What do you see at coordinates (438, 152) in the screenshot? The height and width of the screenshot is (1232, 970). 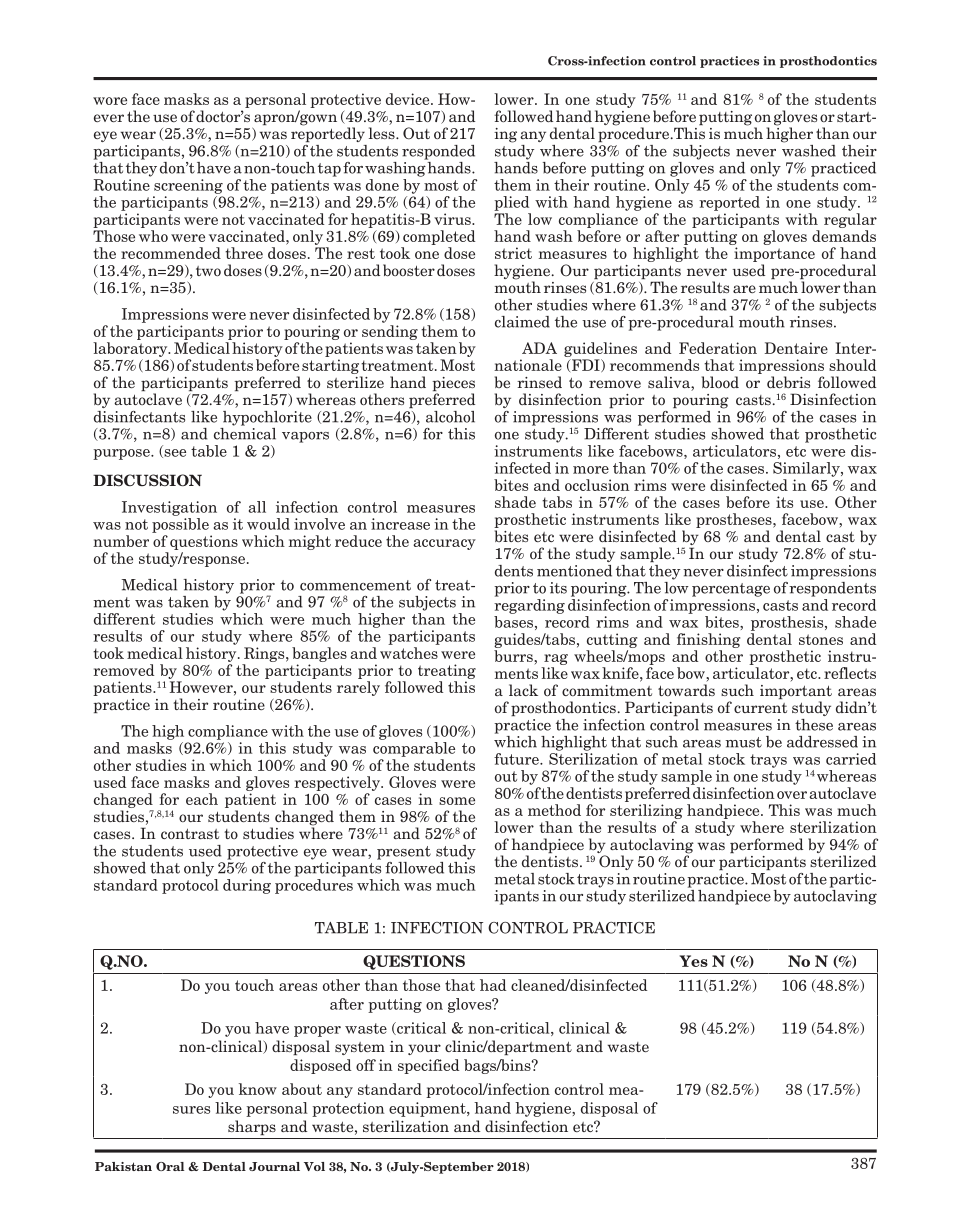 I see `responded` at bounding box center [438, 152].
